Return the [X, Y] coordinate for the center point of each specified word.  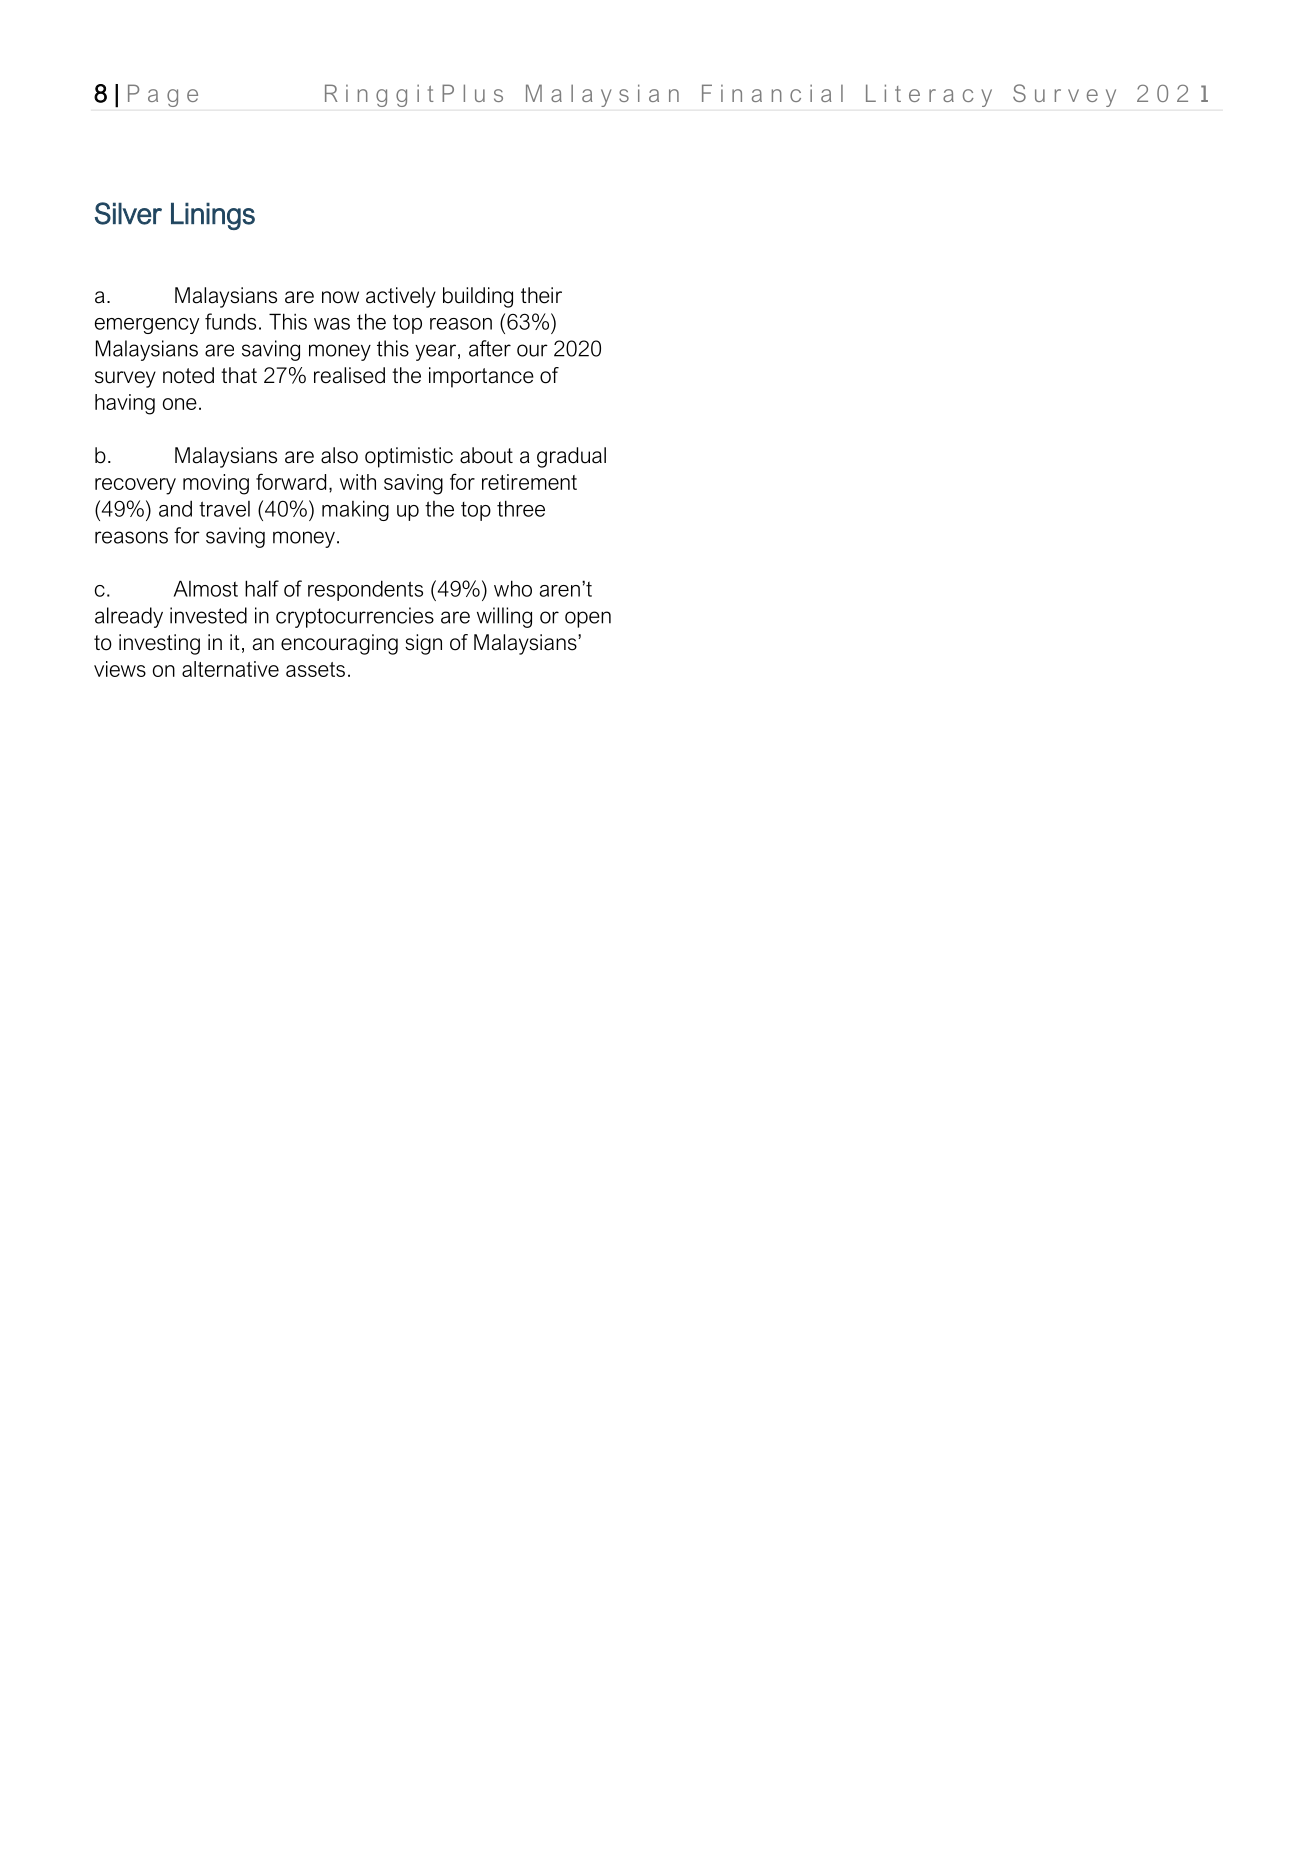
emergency [147, 326]
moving [216, 484]
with [358, 482]
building [478, 297]
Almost [206, 588]
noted [188, 375]
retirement [529, 482]
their [541, 295]
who [513, 588]
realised [349, 375]
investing [159, 644]
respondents [365, 590]
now [340, 297]
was [332, 324]
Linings [213, 216]
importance [481, 377]
